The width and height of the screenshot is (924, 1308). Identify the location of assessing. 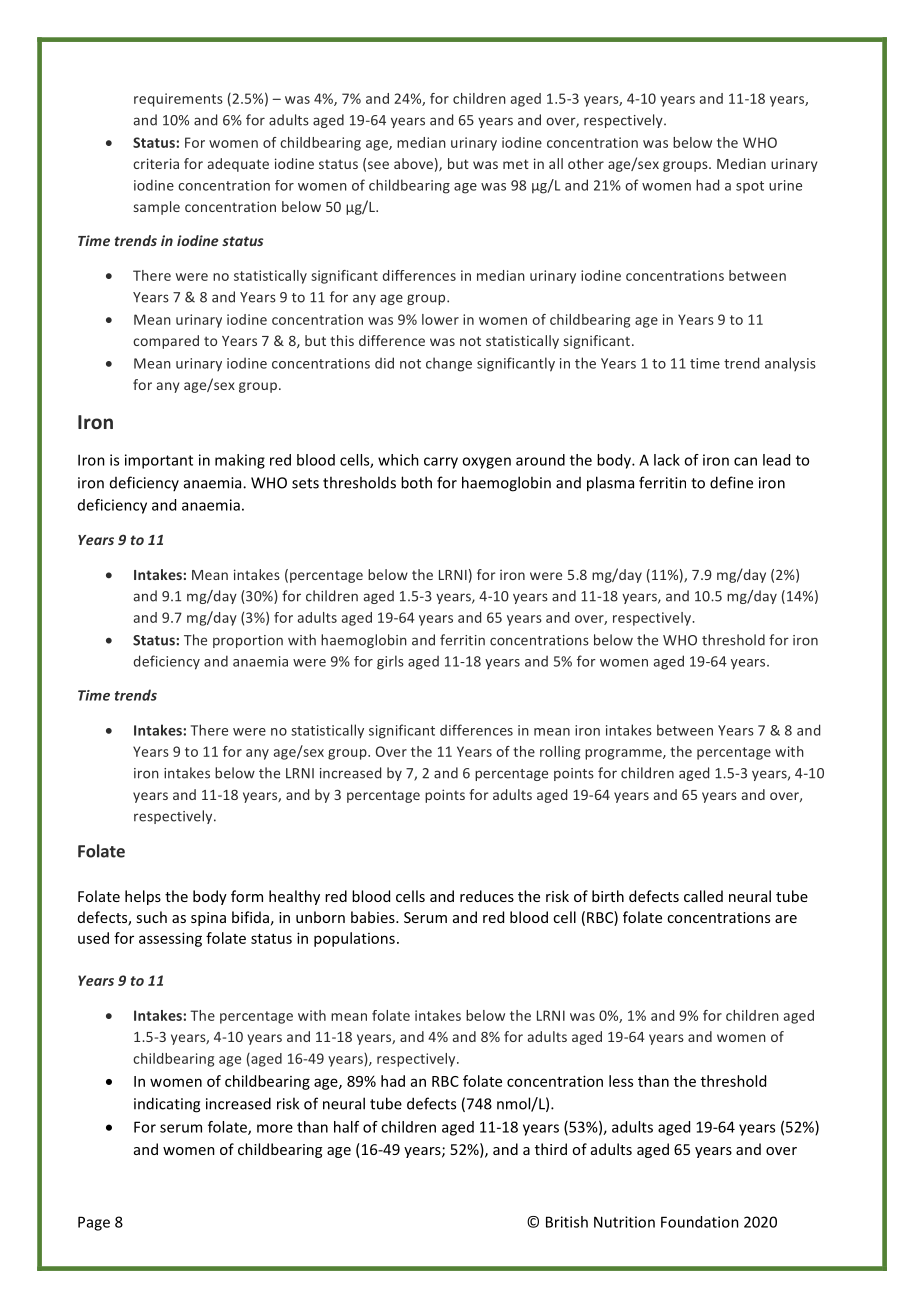
(170, 939).
